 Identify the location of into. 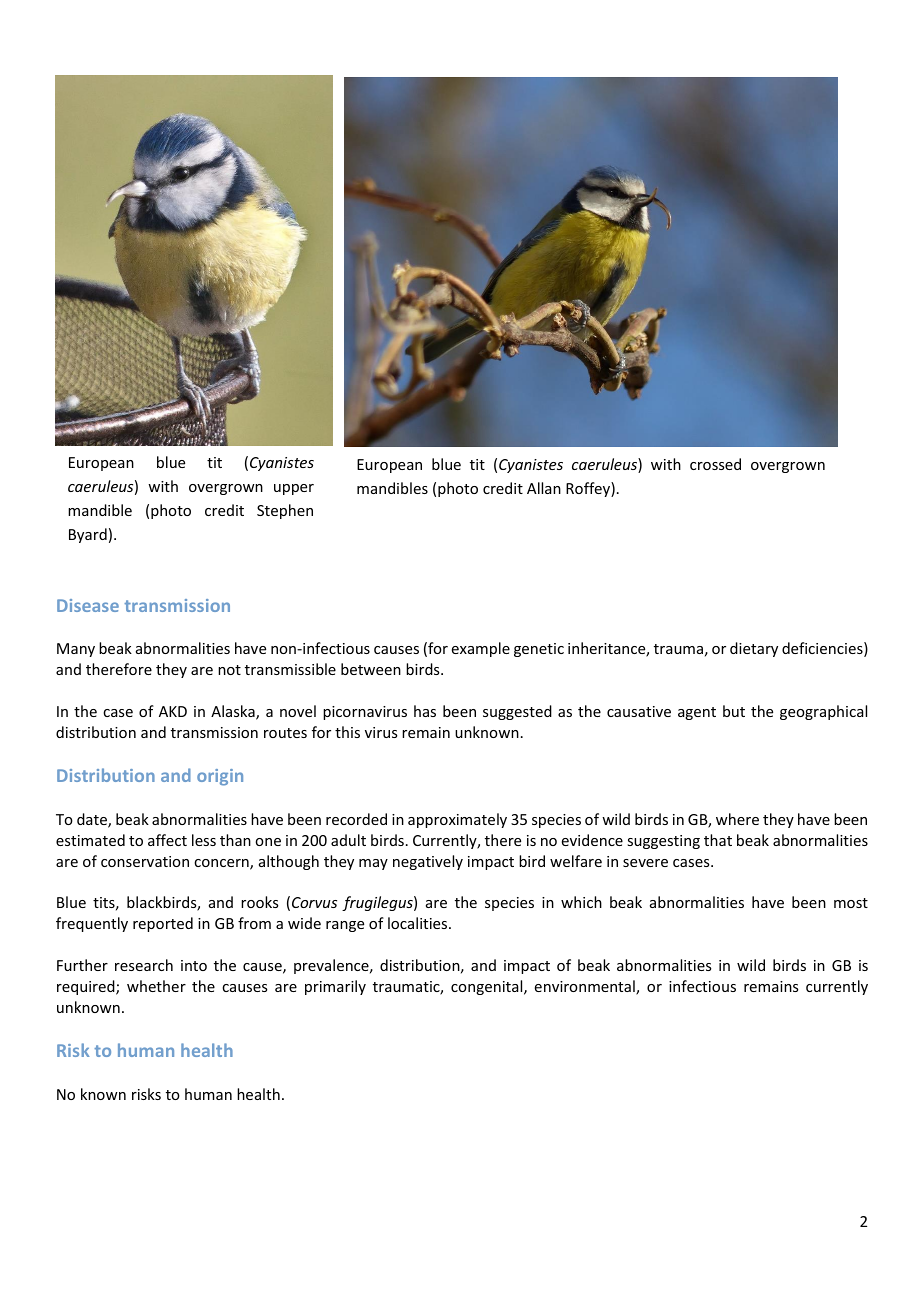
(194, 965).
